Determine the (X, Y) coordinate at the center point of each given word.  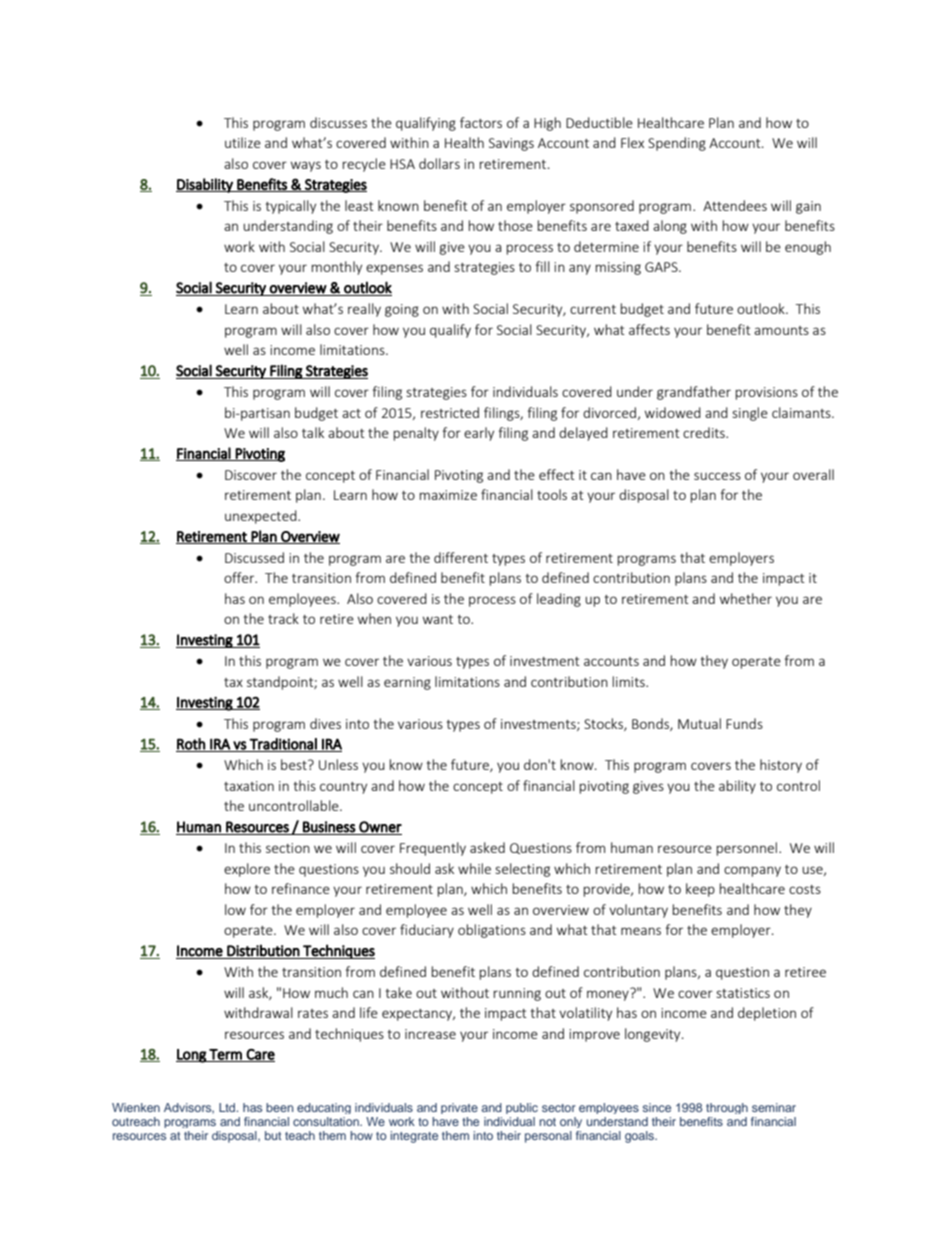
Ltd (228, 1107)
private (459, 1108)
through (727, 1108)
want (438, 619)
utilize (243, 142)
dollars (439, 163)
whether (746, 598)
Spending (677, 144)
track (283, 618)
